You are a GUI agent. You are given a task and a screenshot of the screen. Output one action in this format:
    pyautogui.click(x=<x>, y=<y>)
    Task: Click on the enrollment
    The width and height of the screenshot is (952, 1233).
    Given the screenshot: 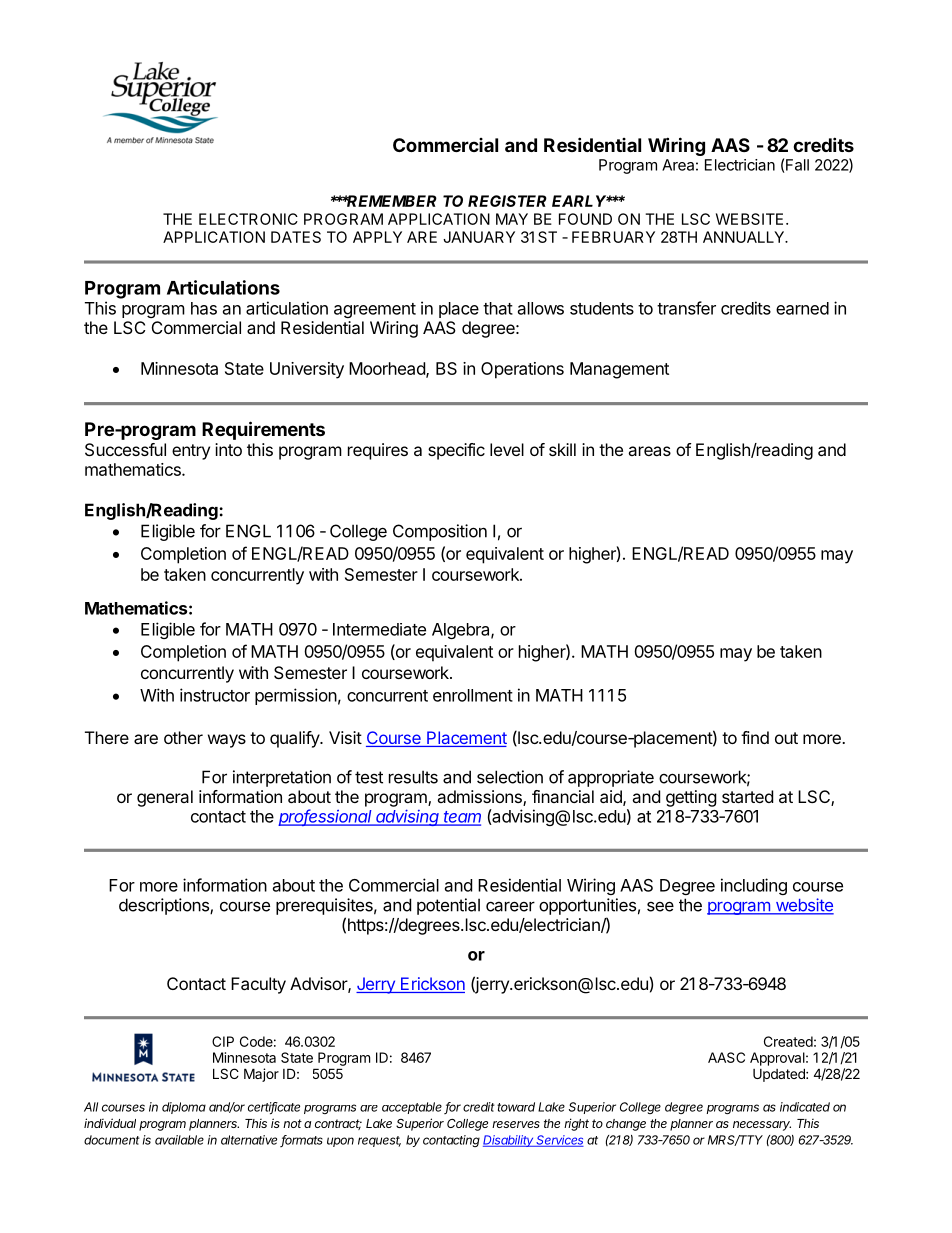 What is the action you would take?
    pyautogui.click(x=473, y=695)
